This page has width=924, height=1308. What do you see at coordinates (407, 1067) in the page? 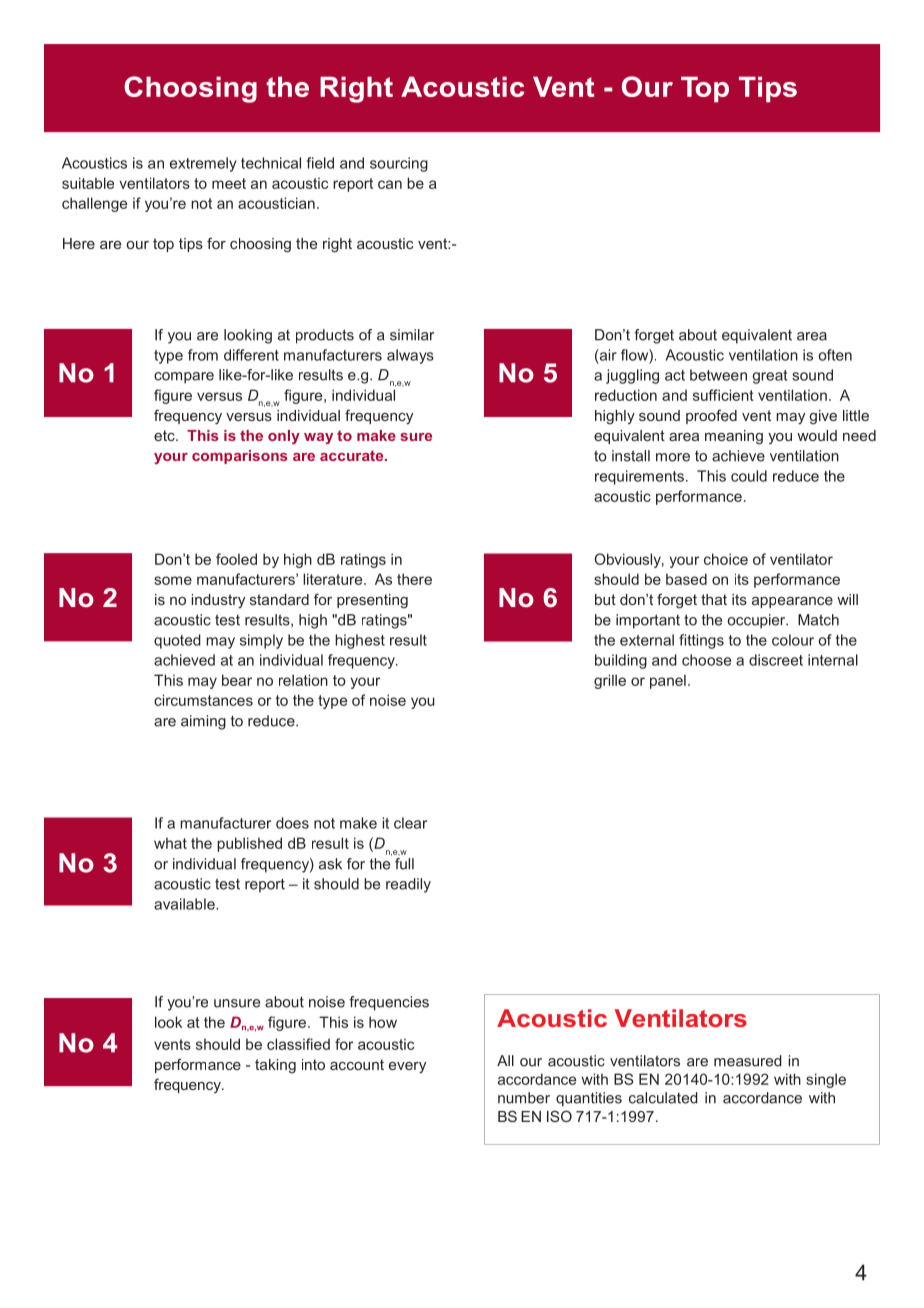
I see `every` at bounding box center [407, 1067].
